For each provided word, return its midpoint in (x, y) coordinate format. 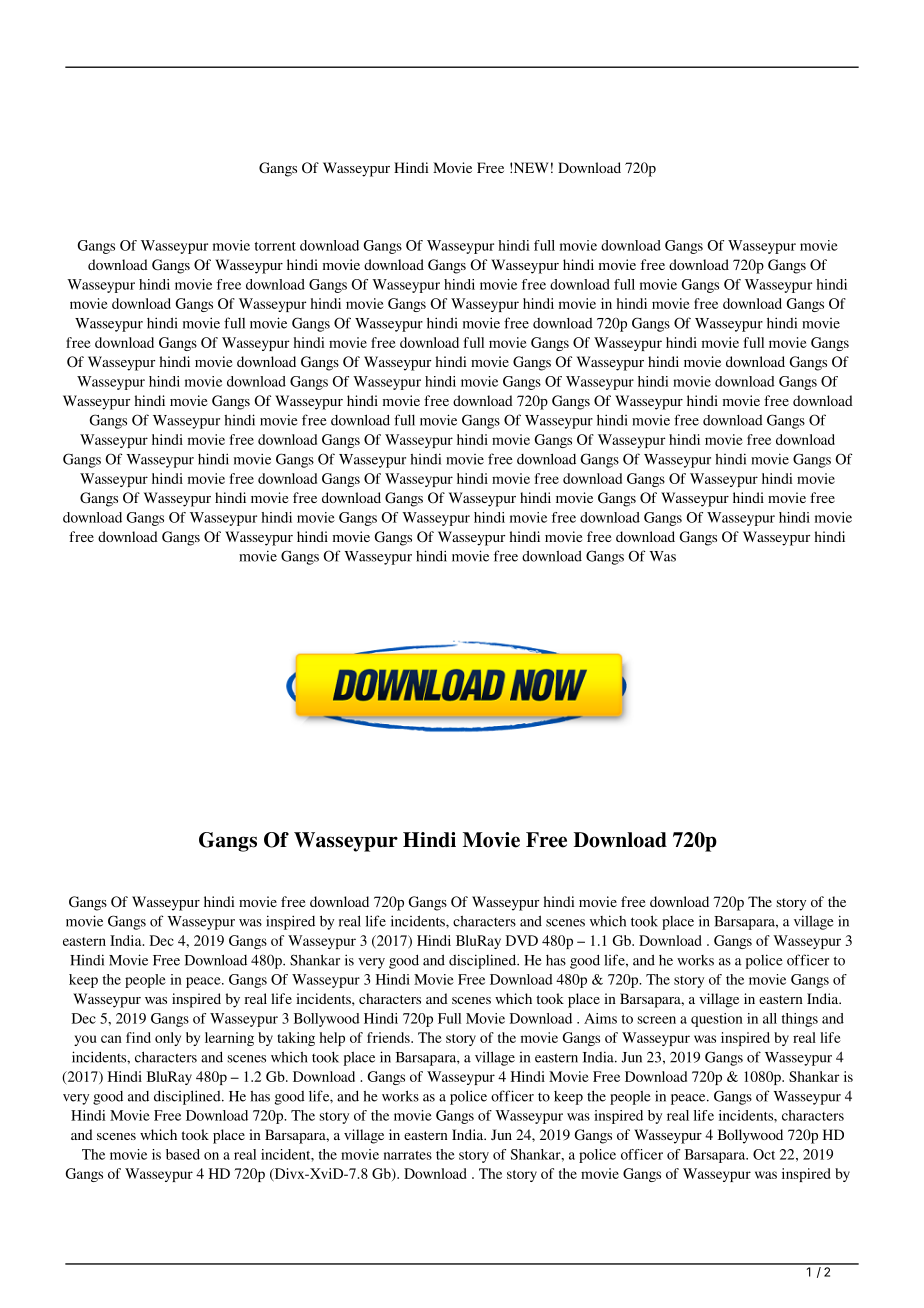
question (717, 1020)
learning (229, 1039)
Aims (600, 1018)
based (183, 1154)
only (168, 1039)
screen (657, 1020)
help (332, 1039)
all (770, 1018)
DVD (522, 940)
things (800, 1020)
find (138, 1037)
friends (389, 1037)
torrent (275, 246)
